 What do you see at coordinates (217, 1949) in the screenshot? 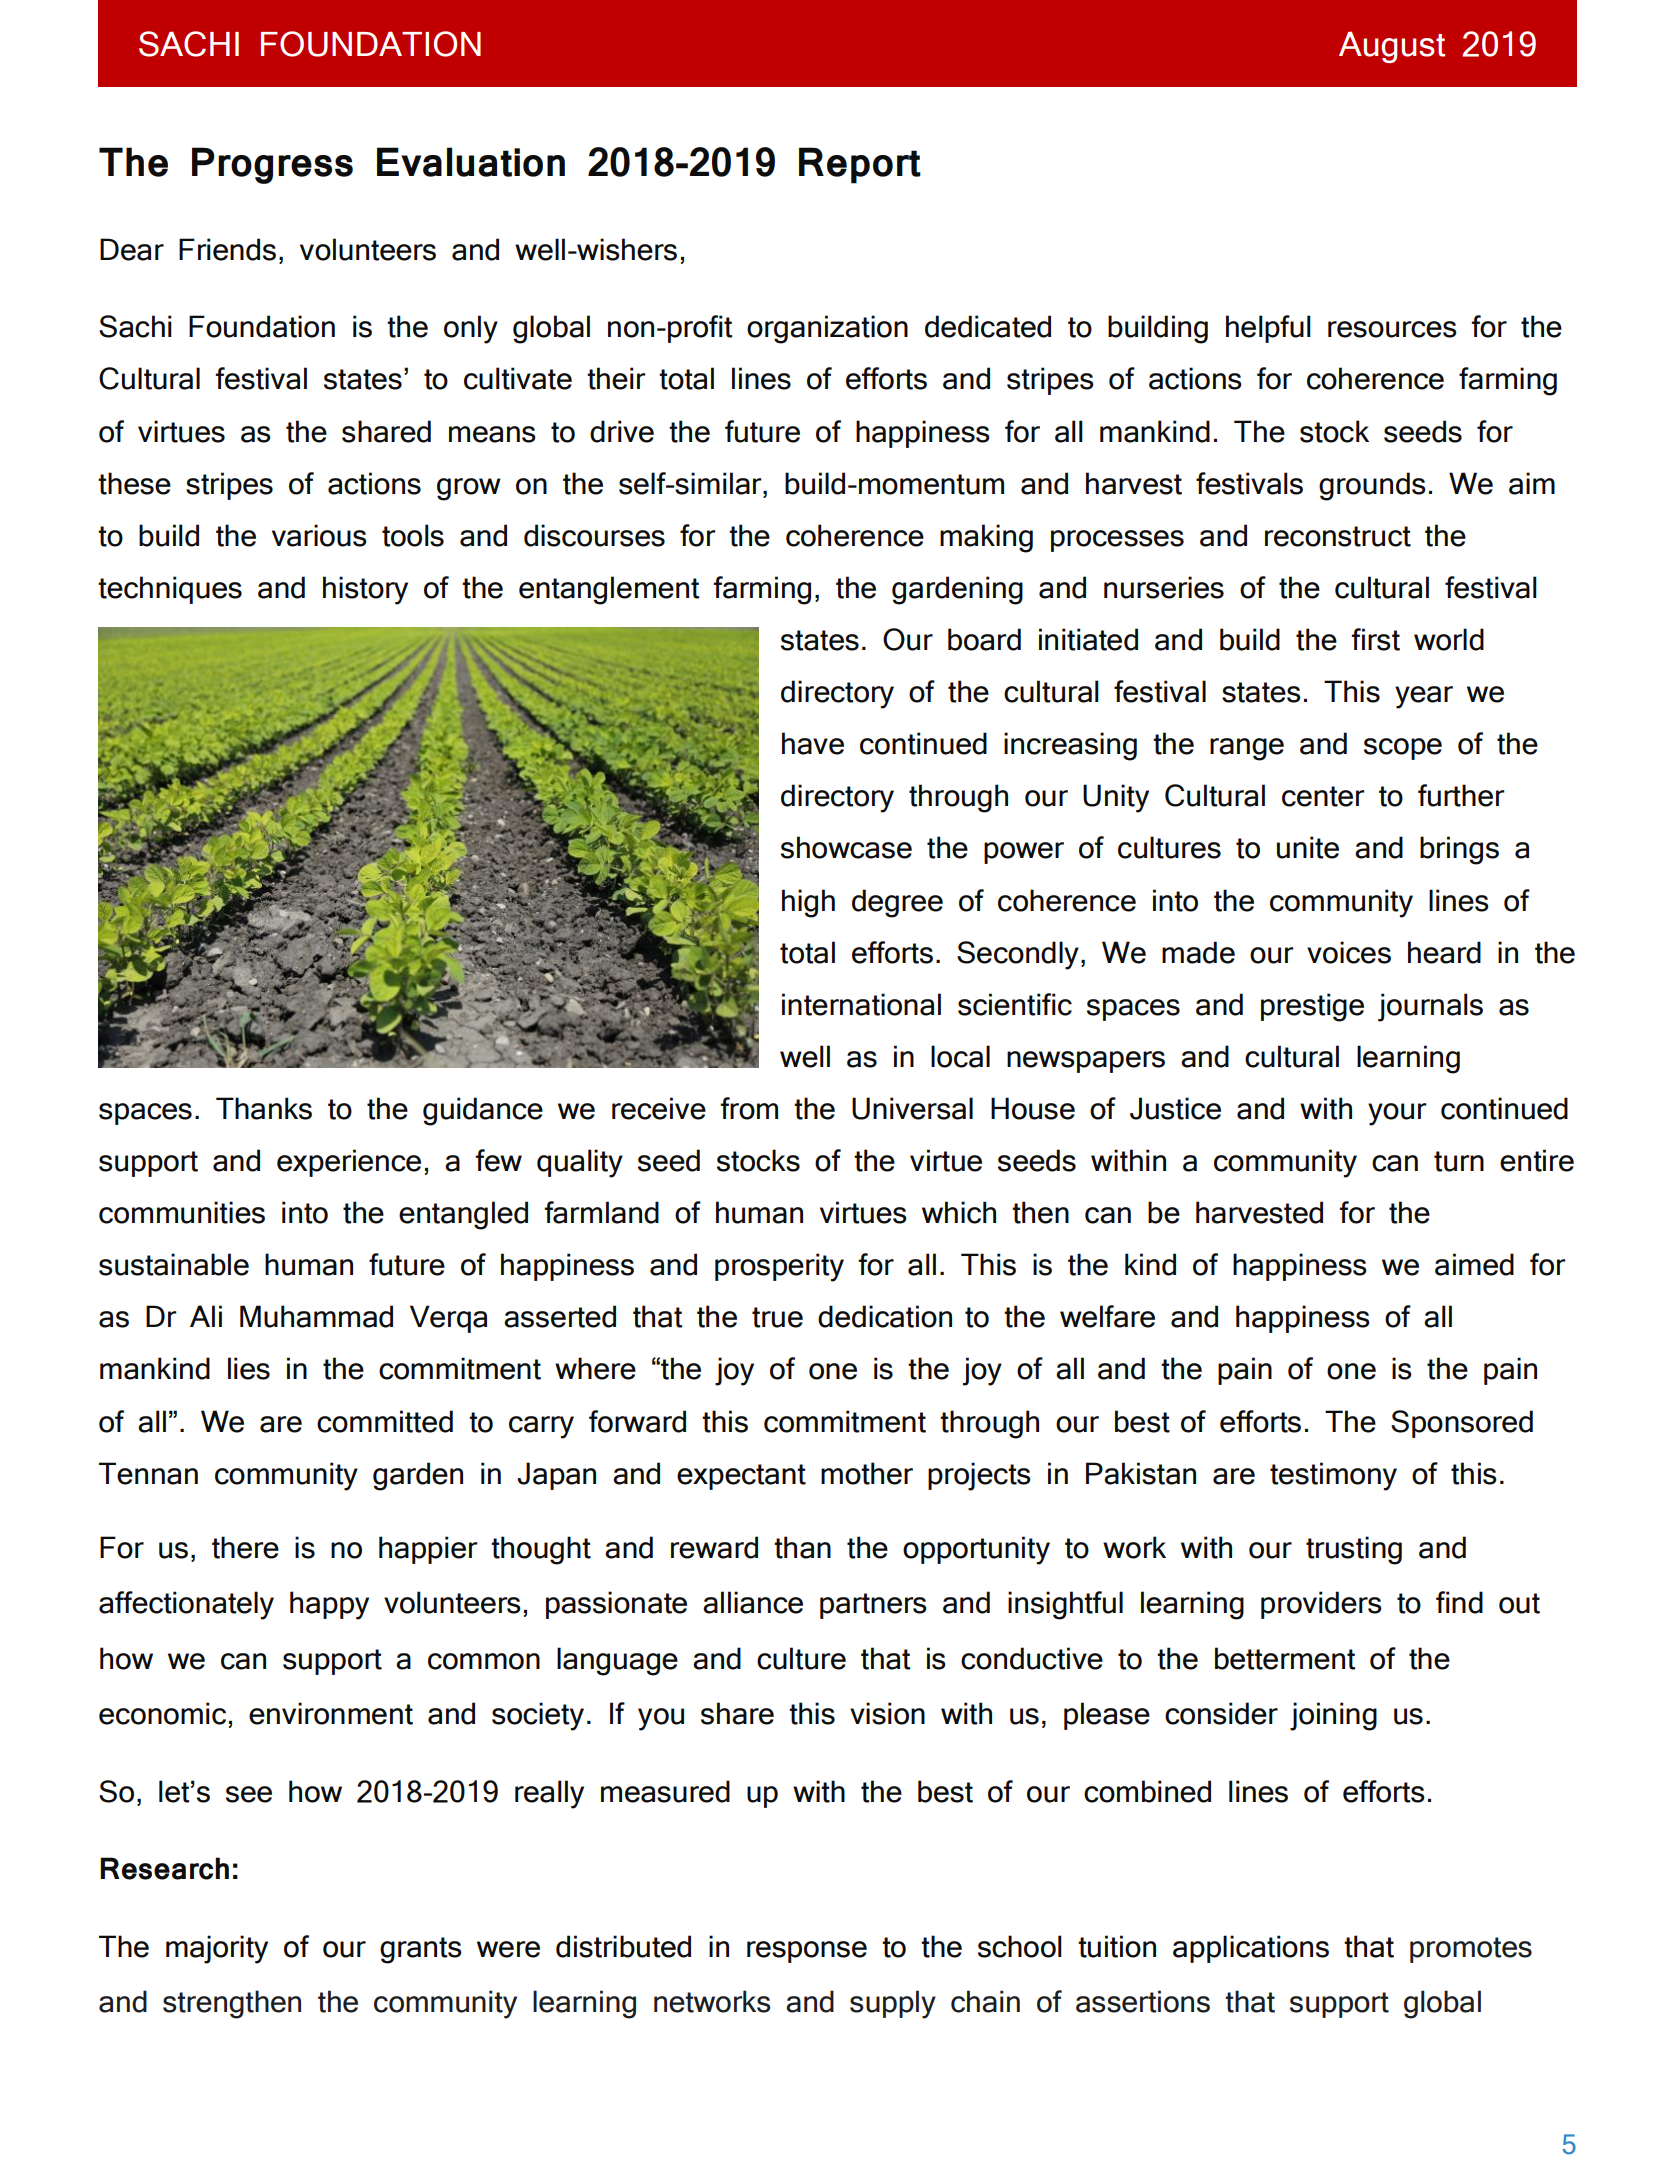
I see `majority` at bounding box center [217, 1949].
